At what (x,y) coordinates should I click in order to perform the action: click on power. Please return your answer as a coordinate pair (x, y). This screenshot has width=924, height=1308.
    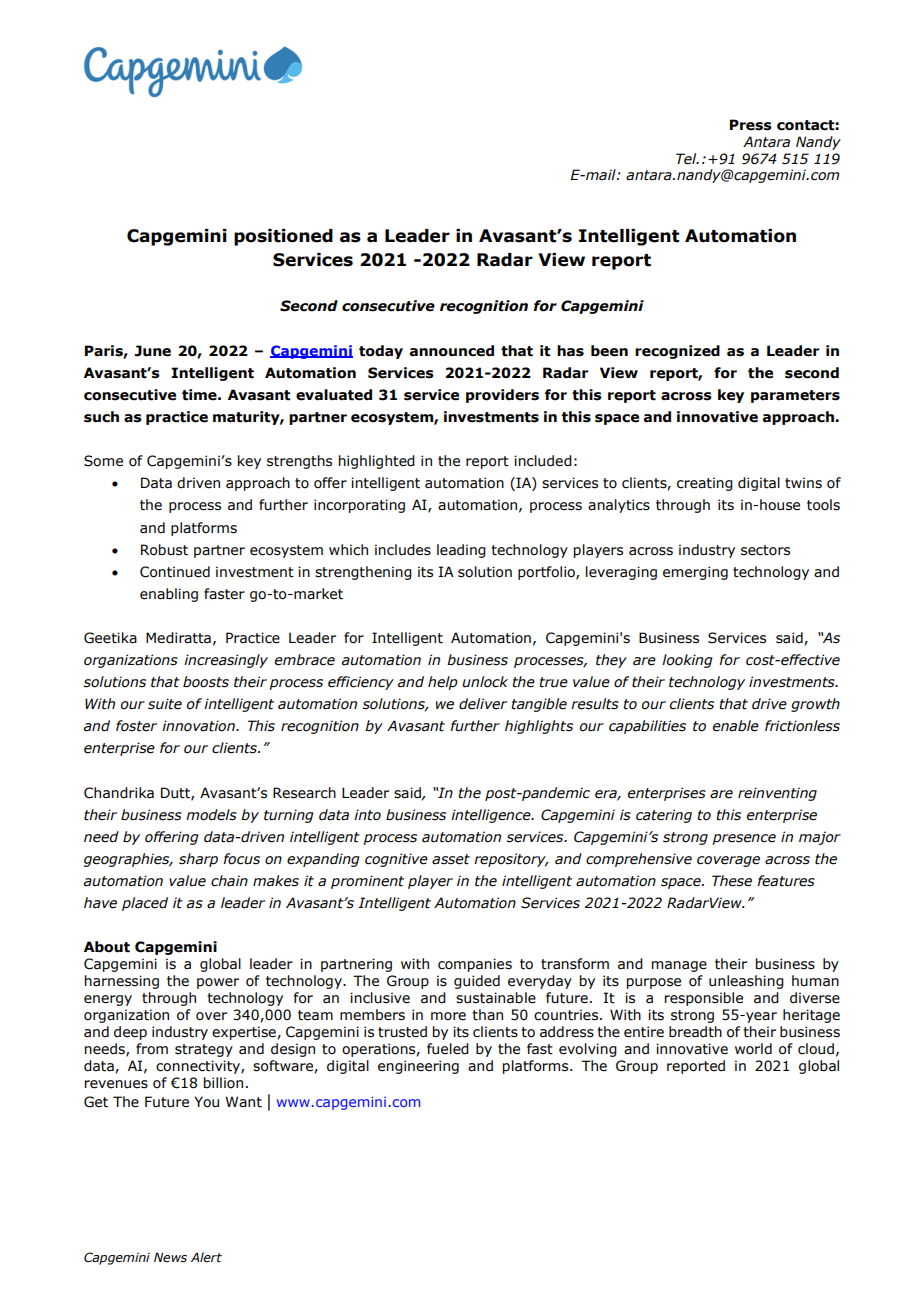
    Looking at the image, I should click on (218, 983).
